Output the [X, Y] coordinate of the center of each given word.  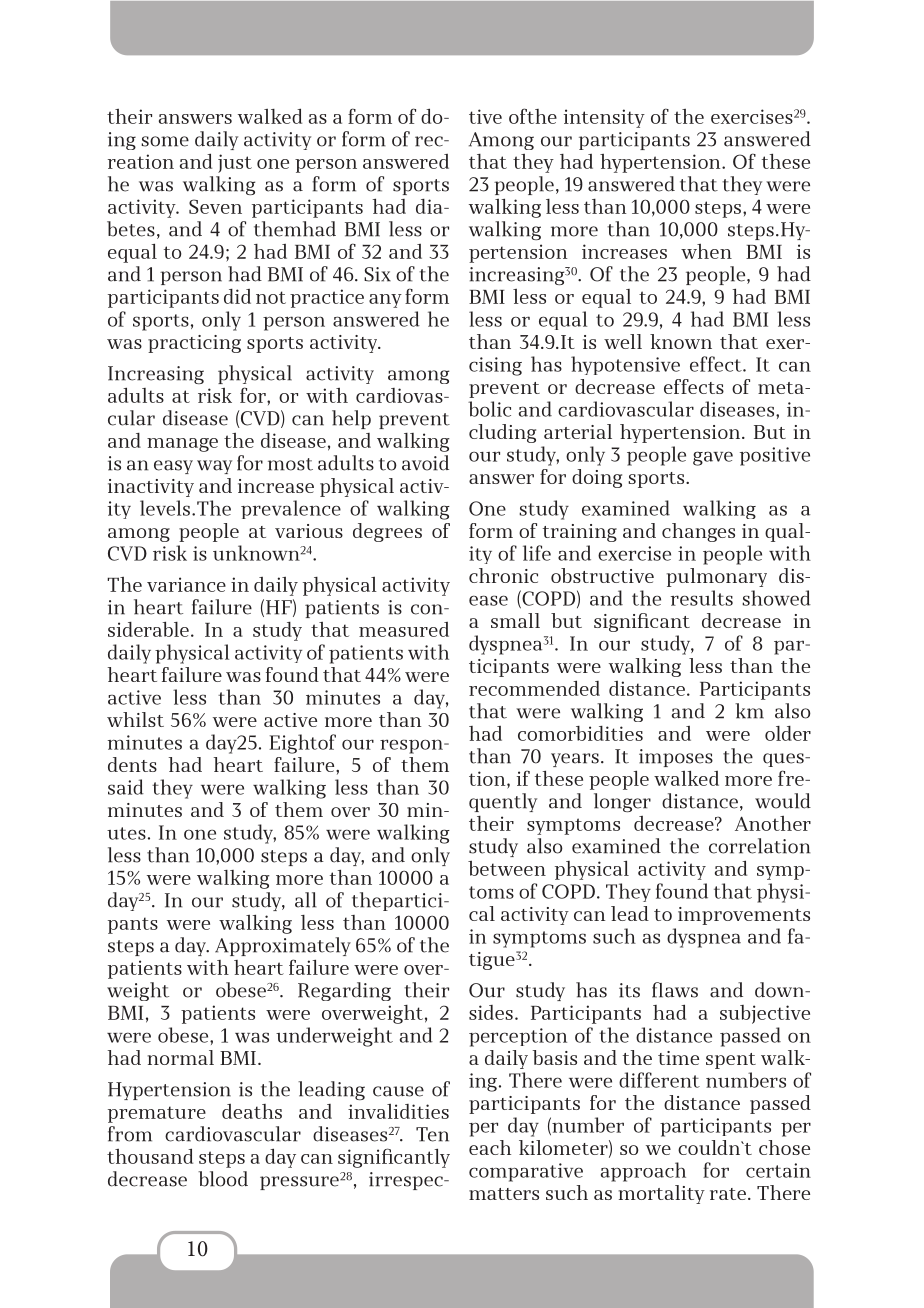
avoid [425, 463]
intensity [604, 118]
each [490, 1147]
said [126, 787]
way [214, 467]
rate [728, 1194]
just [235, 163]
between [507, 868]
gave [713, 458]
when [706, 251]
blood [223, 1179]
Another [773, 823]
